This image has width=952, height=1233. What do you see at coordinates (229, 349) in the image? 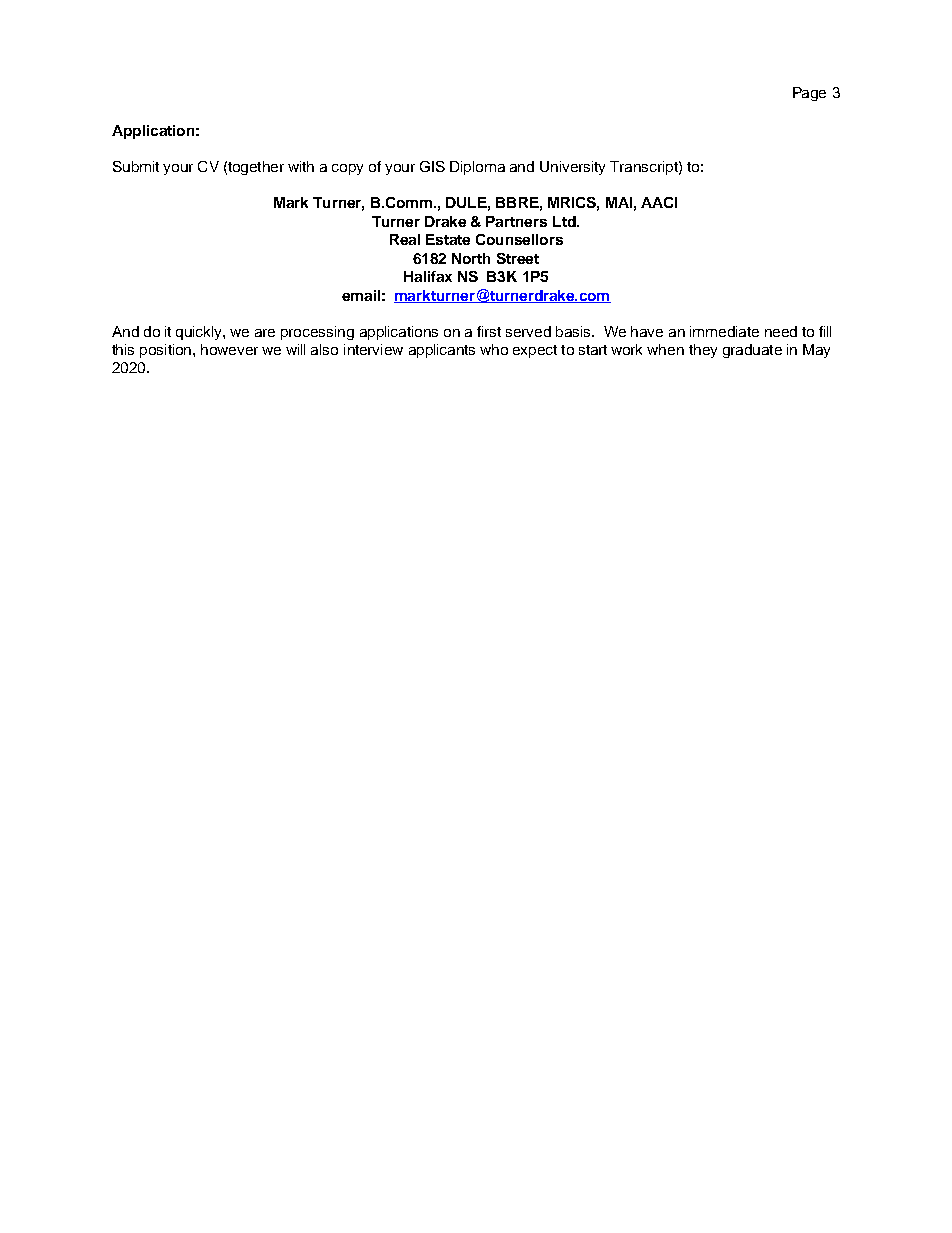
I see `however` at bounding box center [229, 349].
